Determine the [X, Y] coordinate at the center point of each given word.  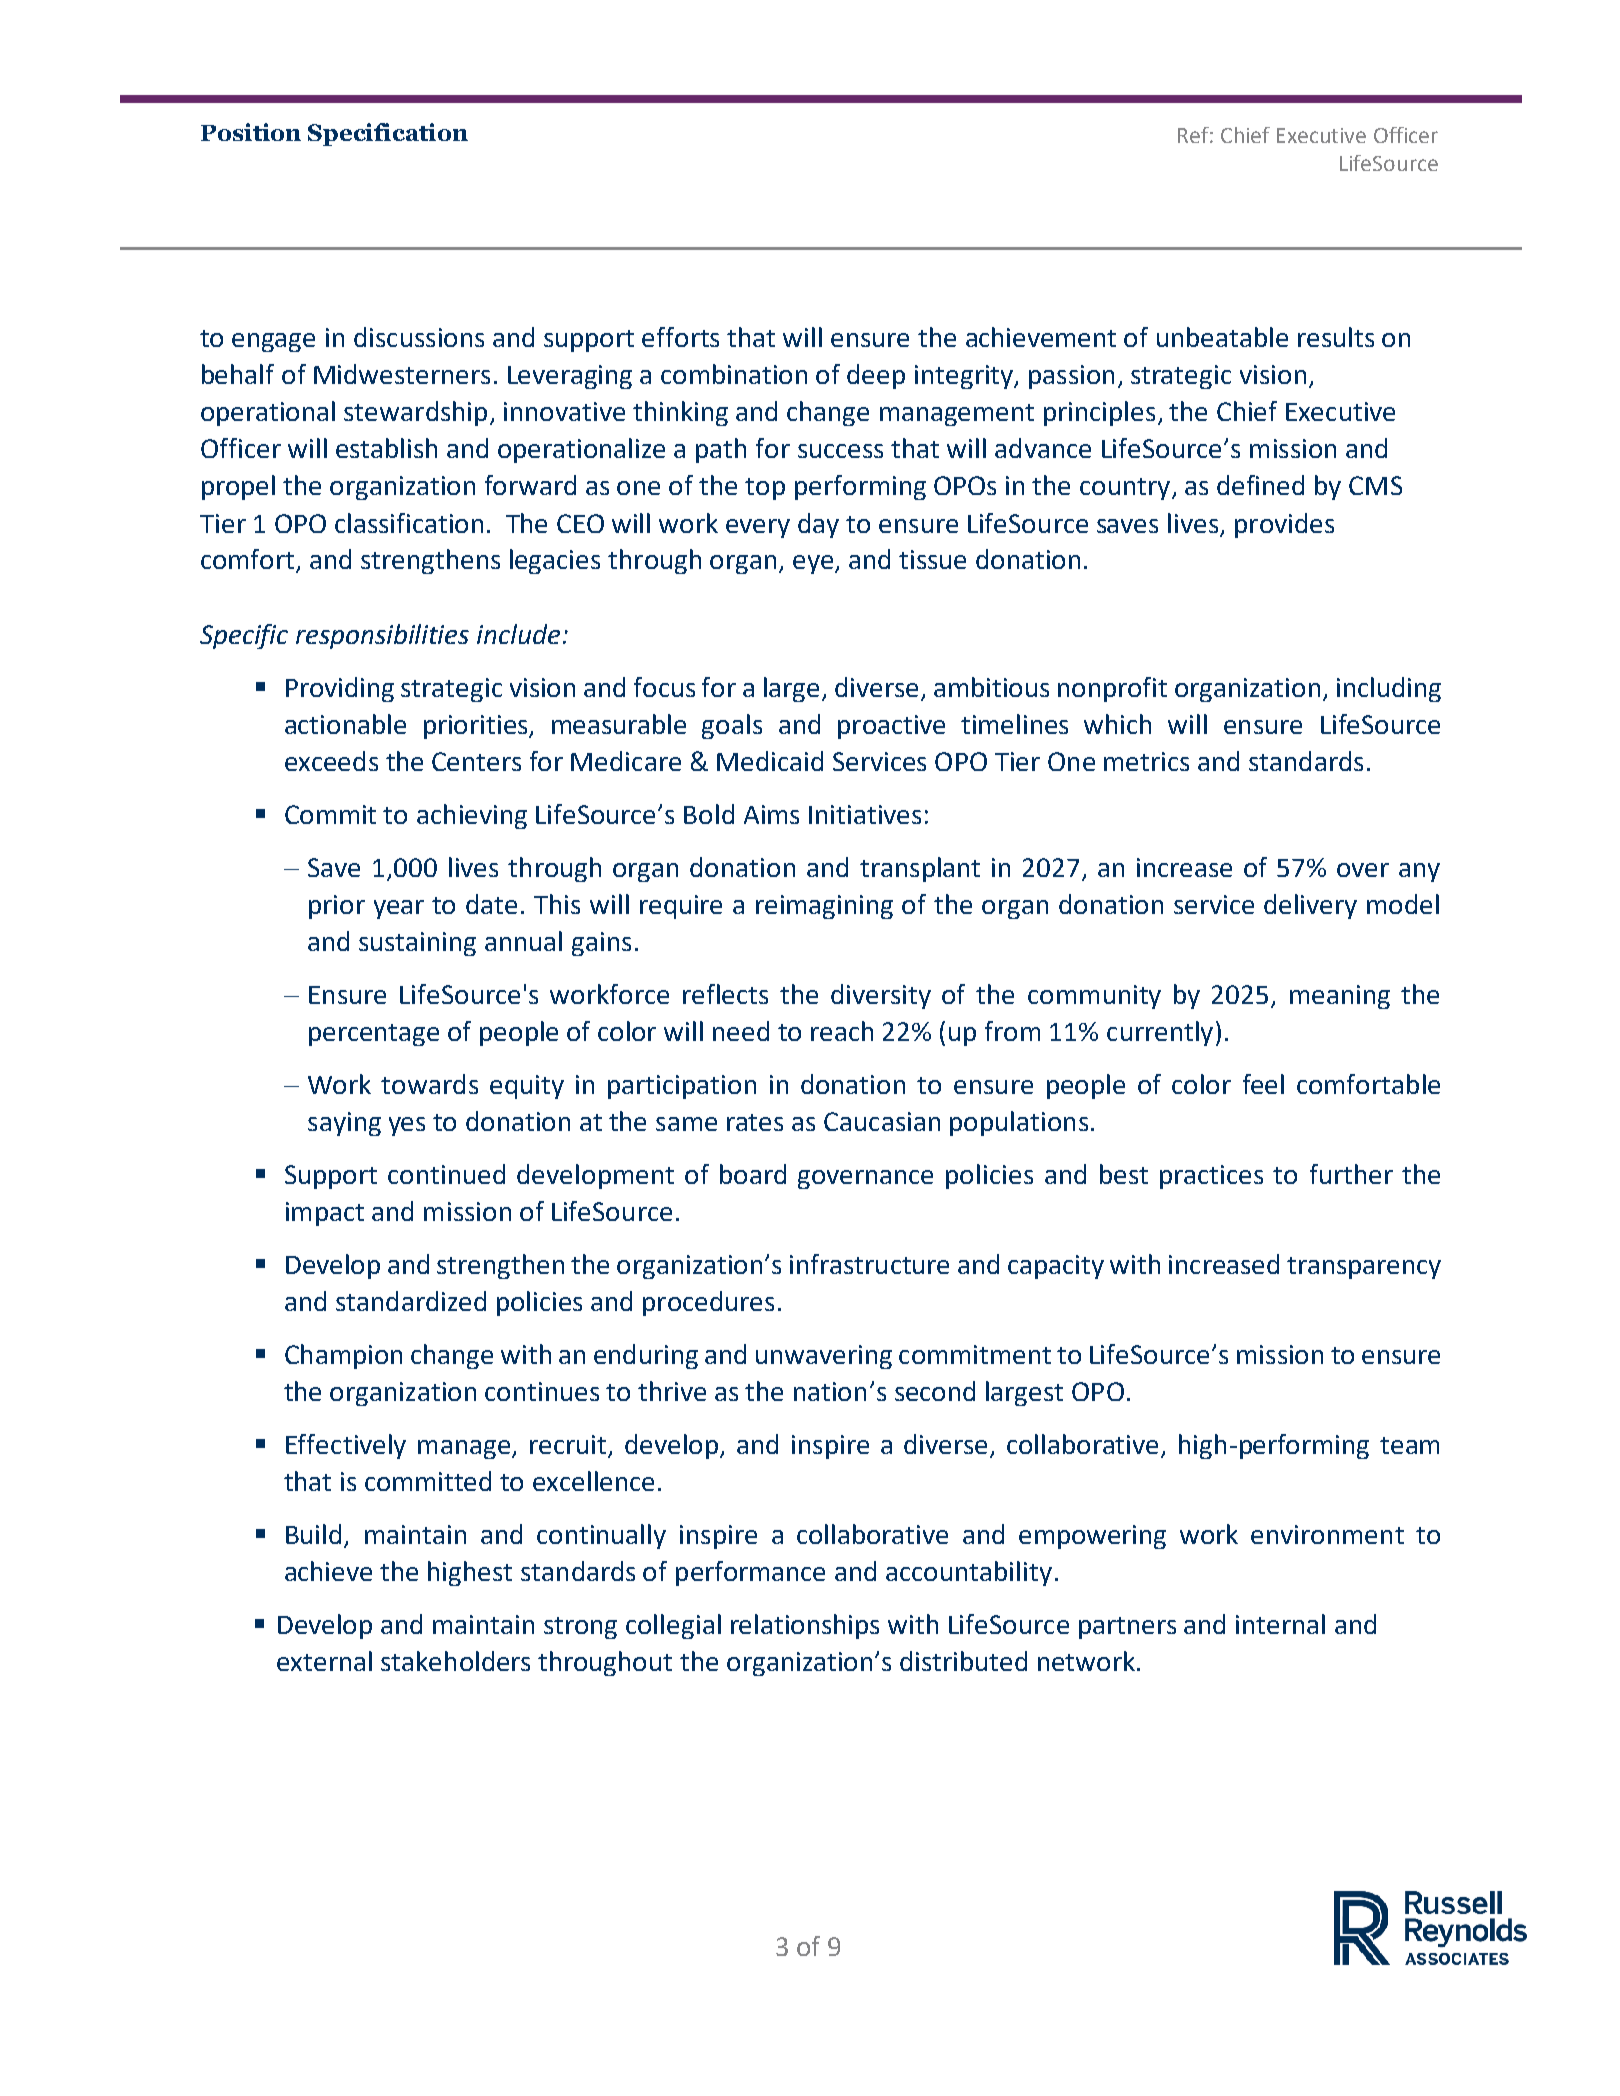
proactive [891, 727]
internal [1280, 1624]
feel [1263, 1084]
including [1389, 689]
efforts [680, 337]
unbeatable [1222, 337]
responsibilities [382, 636]
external [324, 1661]
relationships [805, 1626]
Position [251, 132]
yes [407, 1126]
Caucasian [882, 1121]
